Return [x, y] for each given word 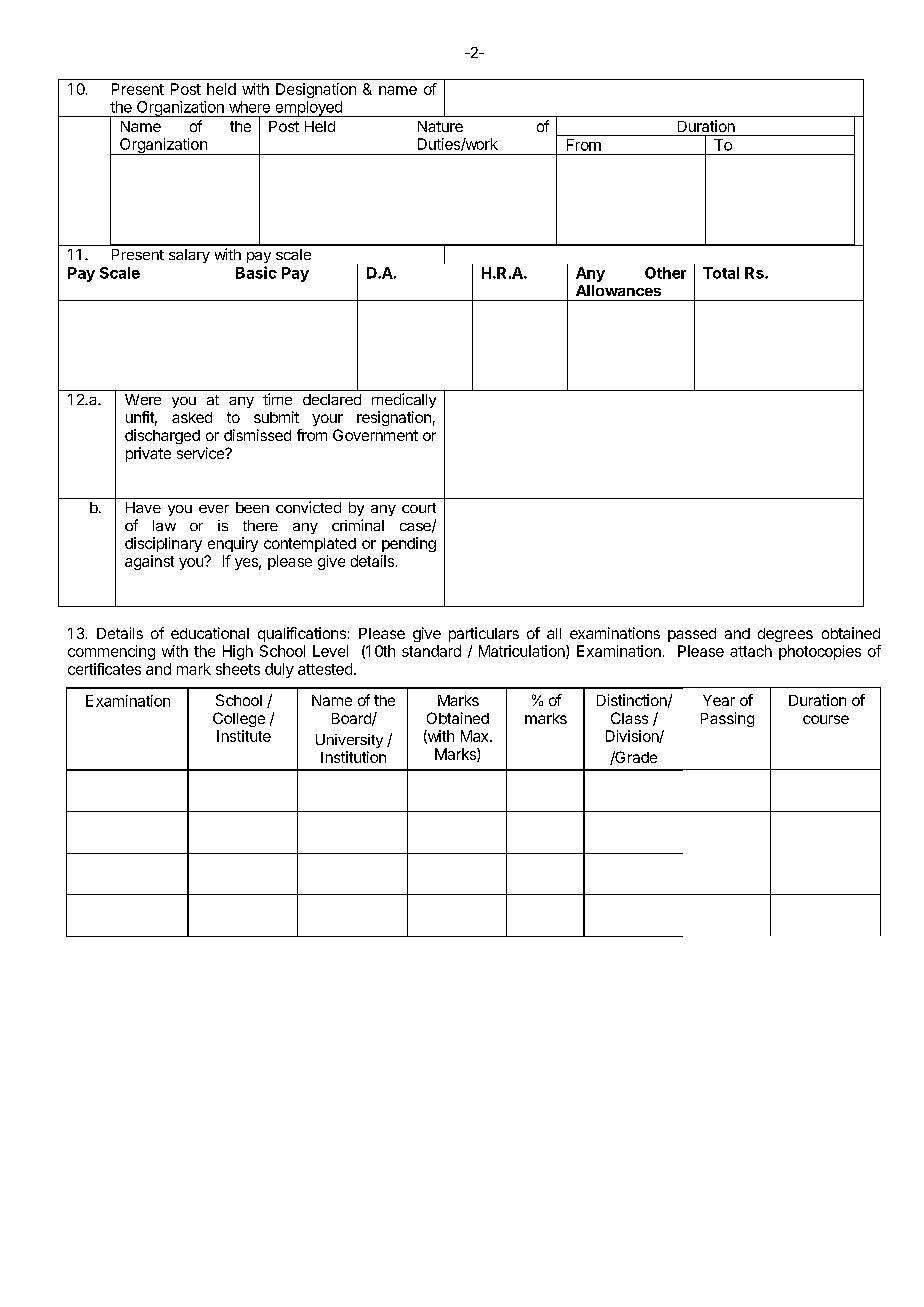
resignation [394, 418]
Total [721, 273]
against [149, 562]
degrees [785, 635]
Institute [244, 736]
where [249, 107]
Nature [440, 126]
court [419, 508]
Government [375, 435]
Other [665, 273]
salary [189, 256]
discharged [162, 436]
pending [409, 544]
